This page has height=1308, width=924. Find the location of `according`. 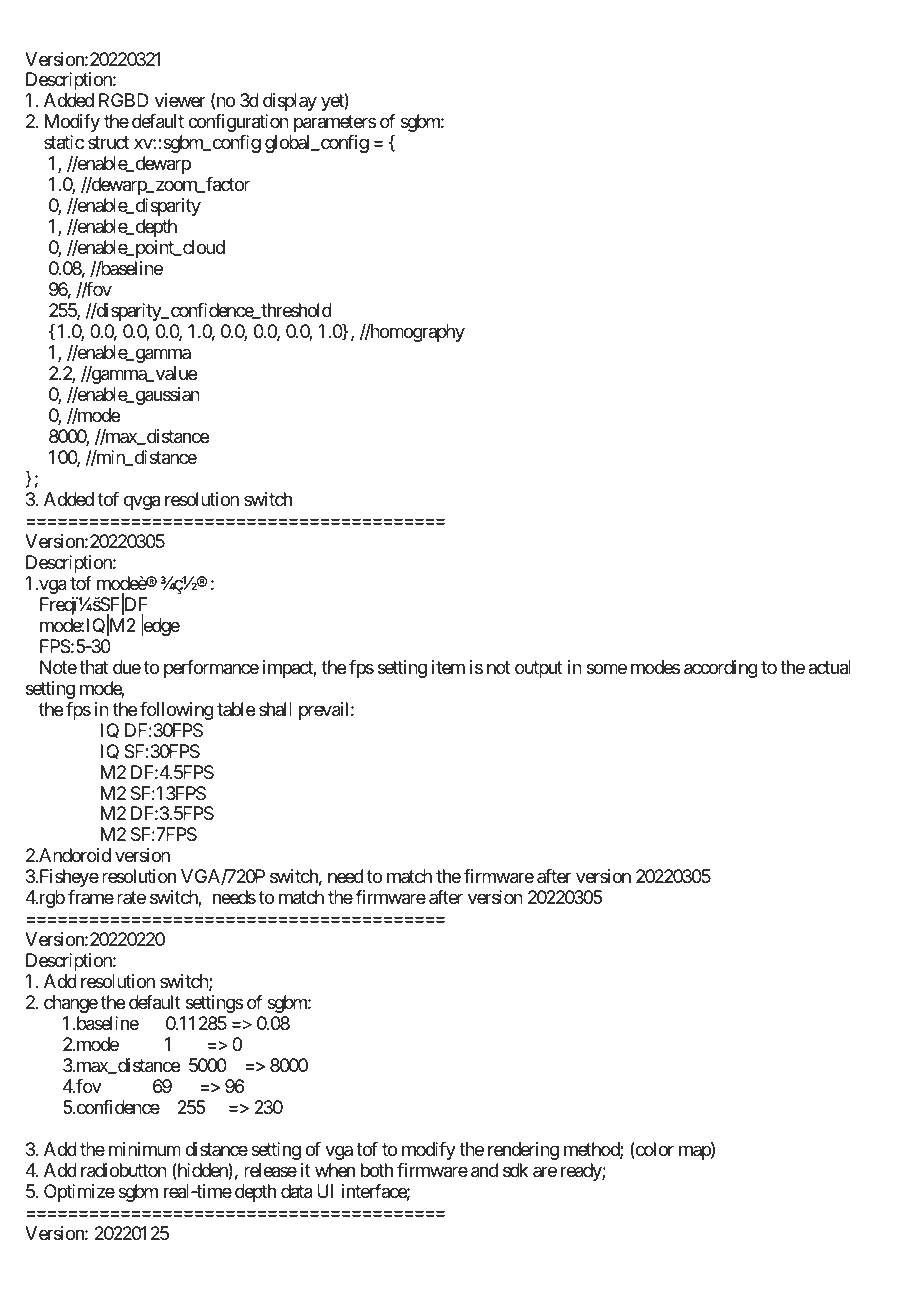

according is located at coordinates (721, 669).
